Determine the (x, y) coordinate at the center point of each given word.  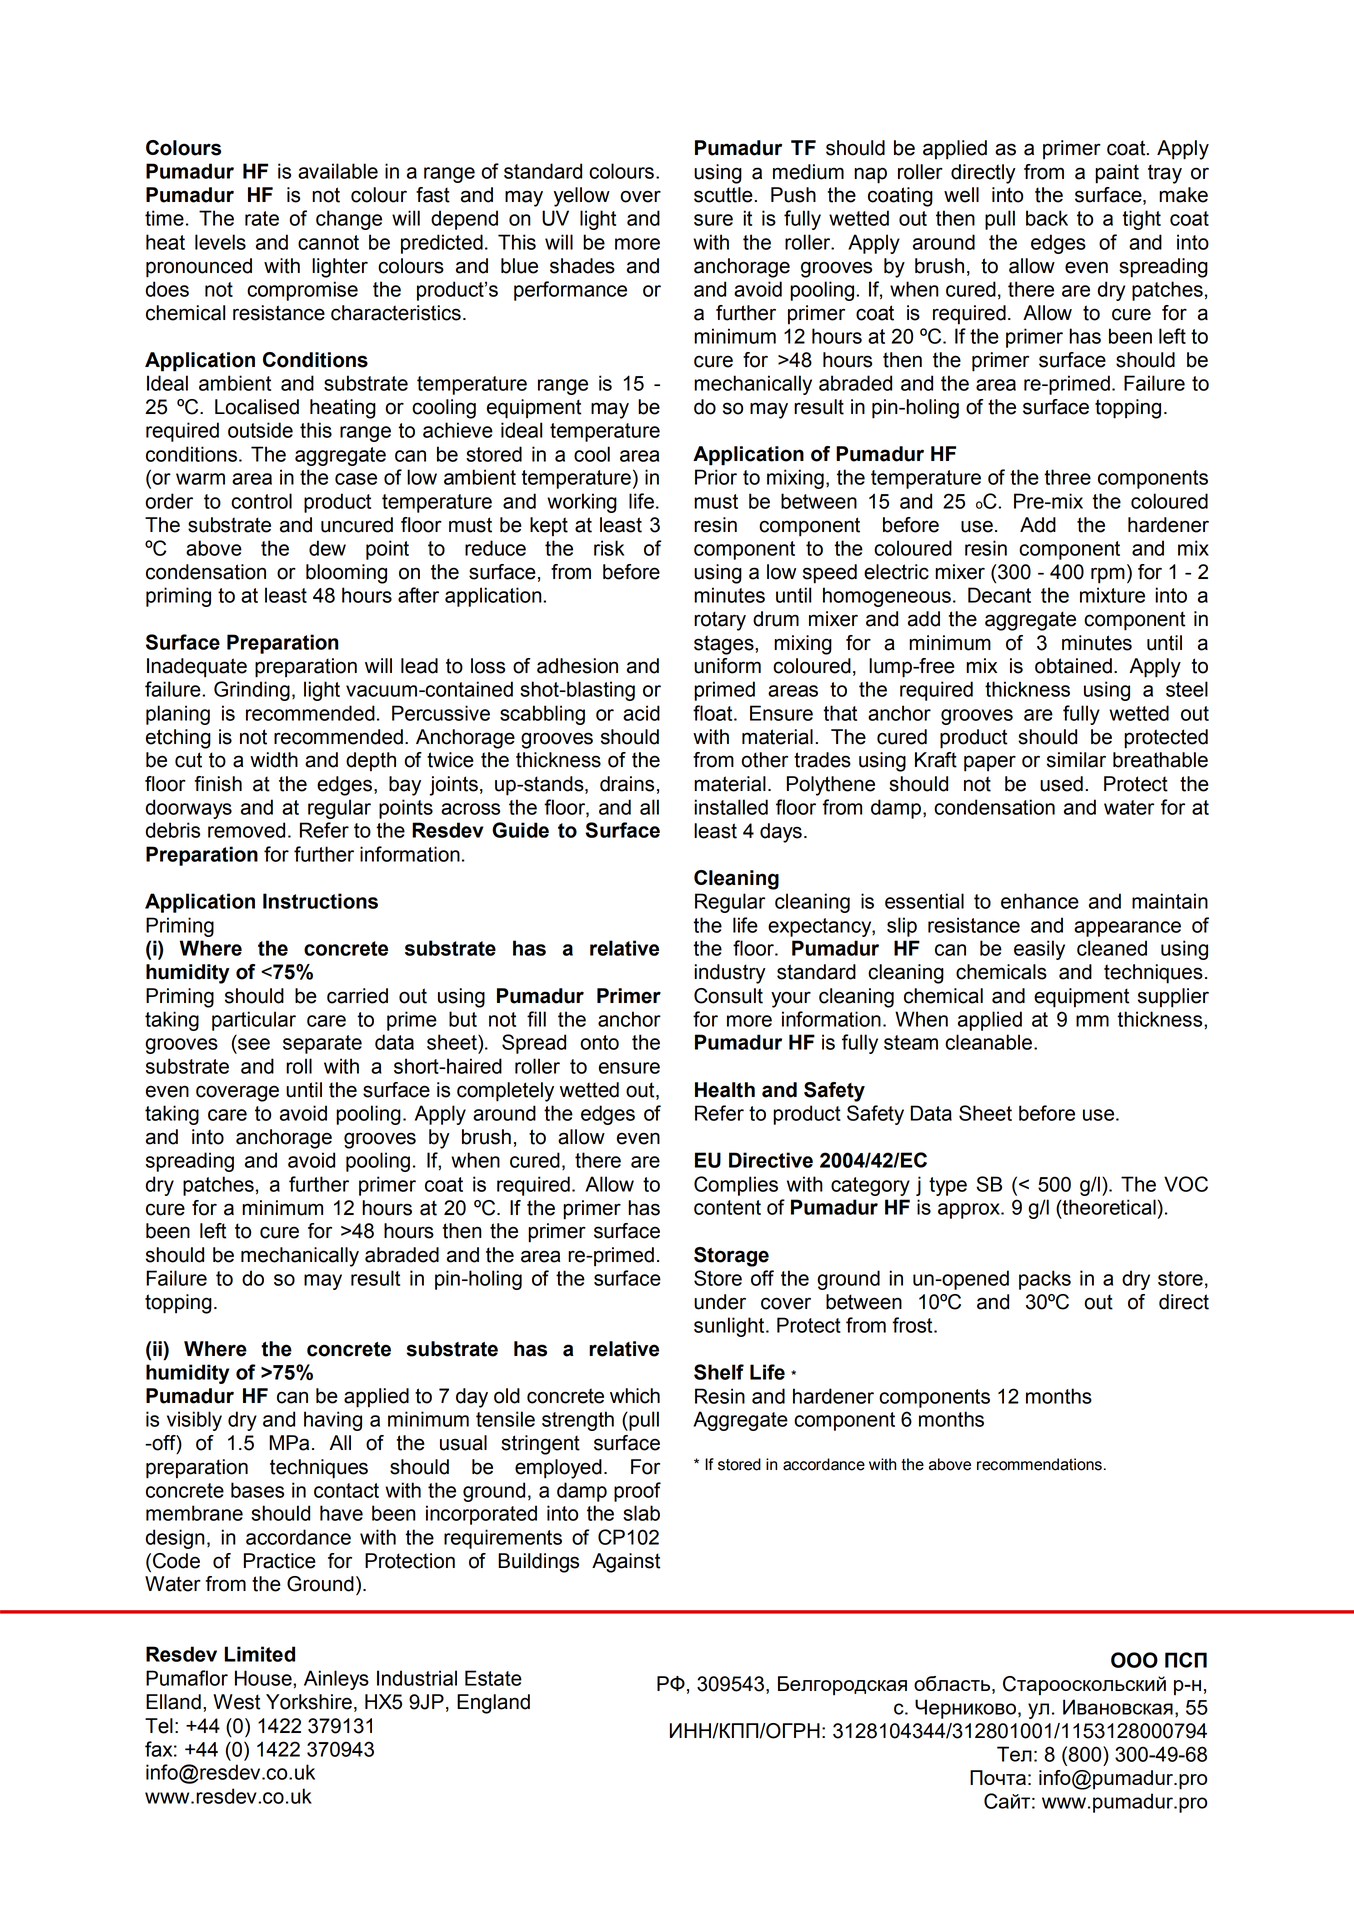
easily (1039, 950)
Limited (260, 1654)
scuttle (723, 195)
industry (730, 974)
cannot (328, 242)
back (1047, 218)
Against (626, 1563)
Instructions (320, 901)
